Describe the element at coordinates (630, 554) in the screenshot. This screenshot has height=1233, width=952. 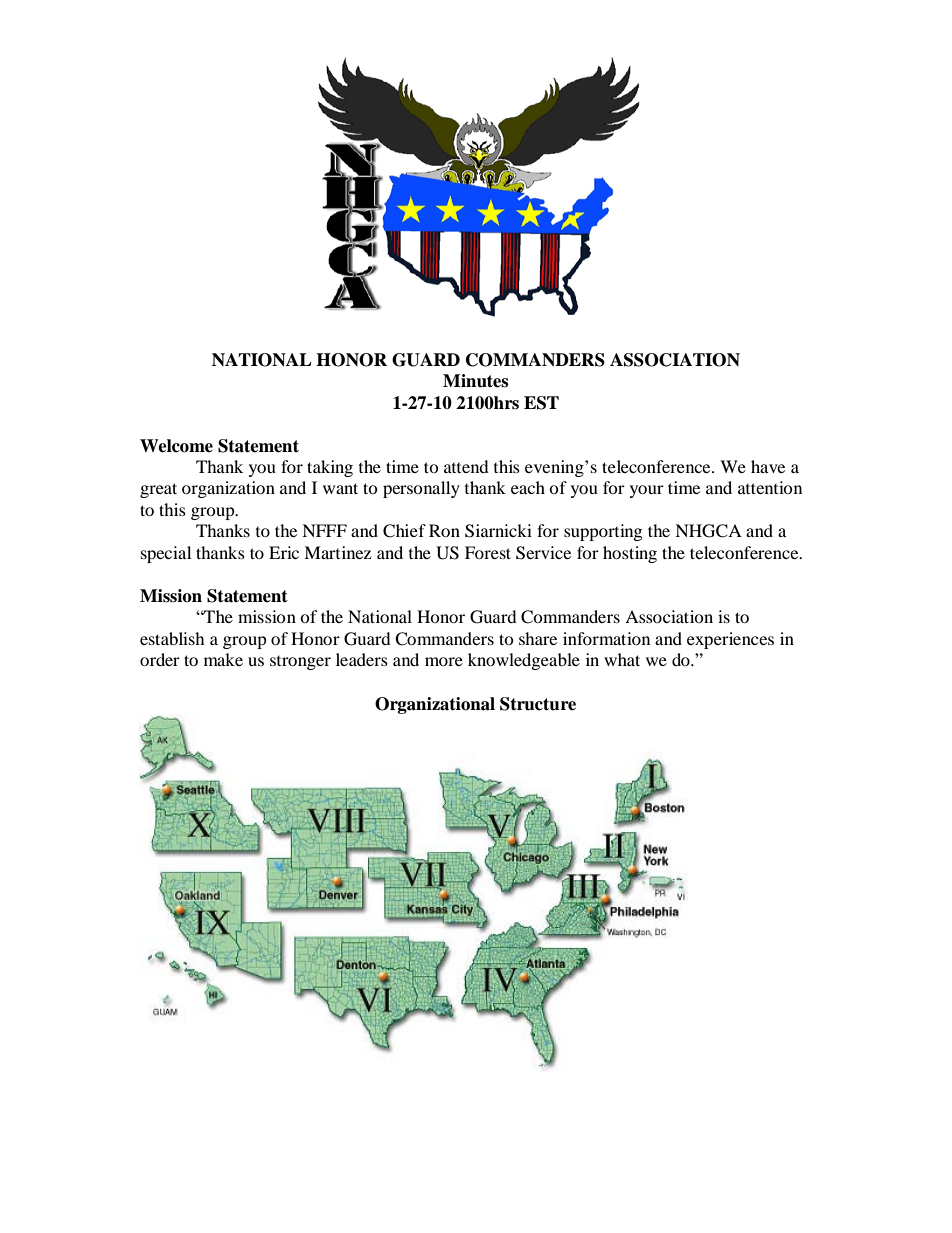
I see `hosting` at that location.
